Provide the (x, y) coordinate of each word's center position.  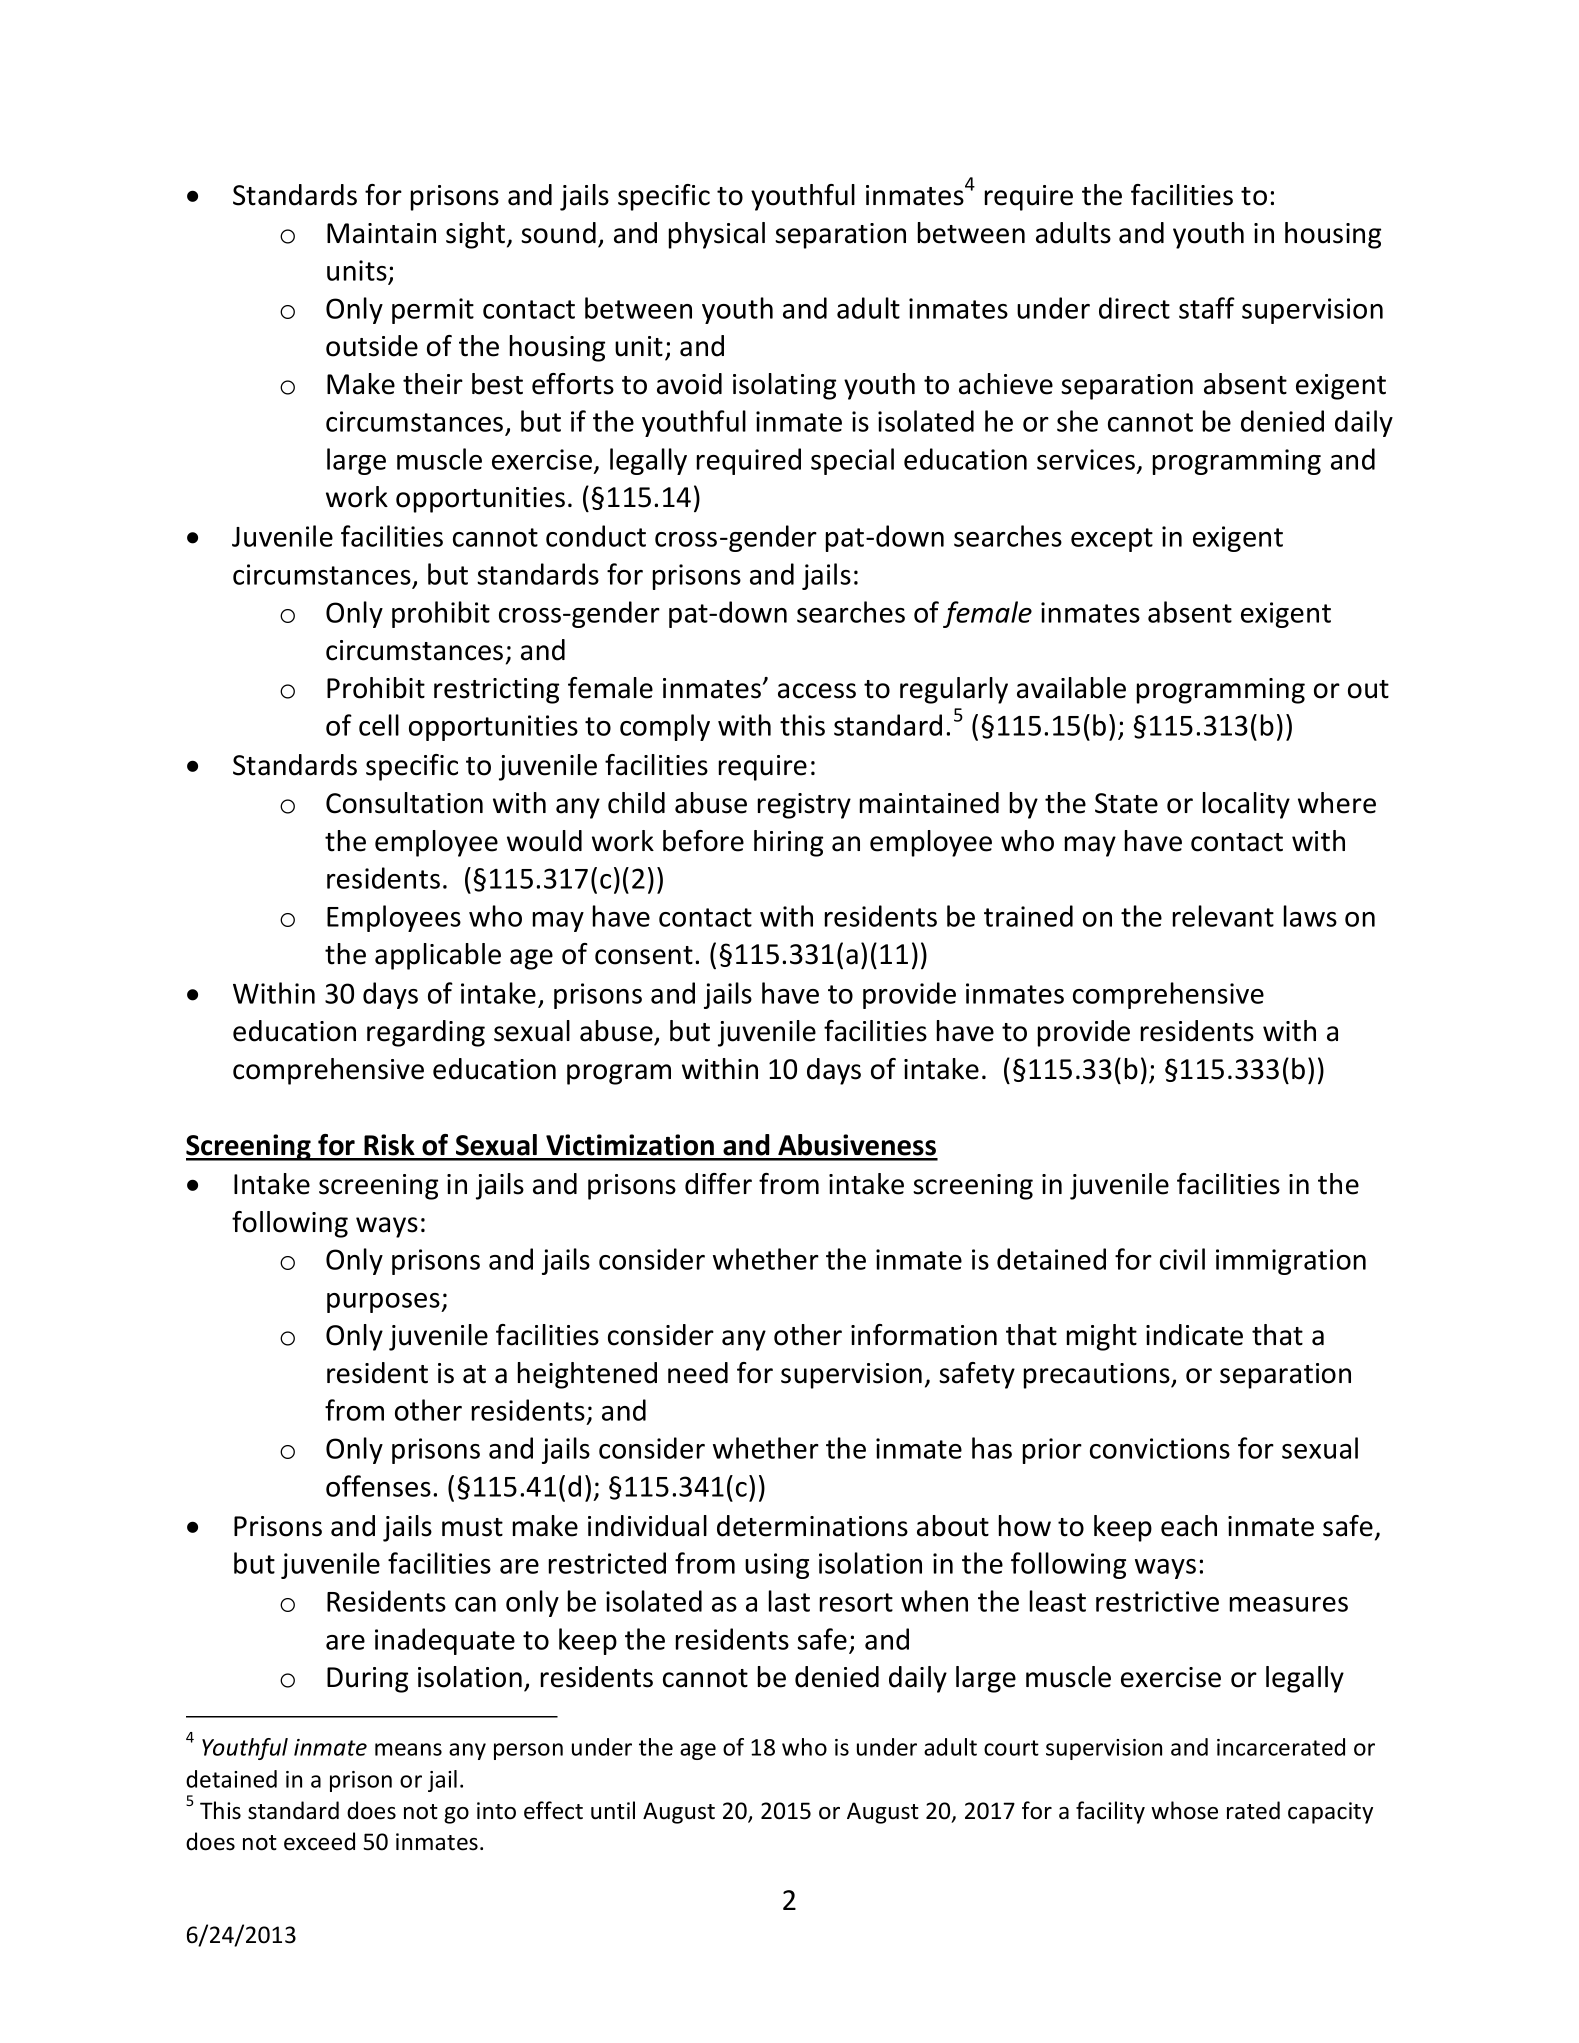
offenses (378, 1486)
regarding (426, 1033)
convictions (1160, 1448)
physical (717, 235)
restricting (496, 691)
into (496, 1811)
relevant (1223, 916)
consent (644, 955)
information (924, 1335)
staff (1207, 308)
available (1071, 688)
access (817, 691)
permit (433, 311)
